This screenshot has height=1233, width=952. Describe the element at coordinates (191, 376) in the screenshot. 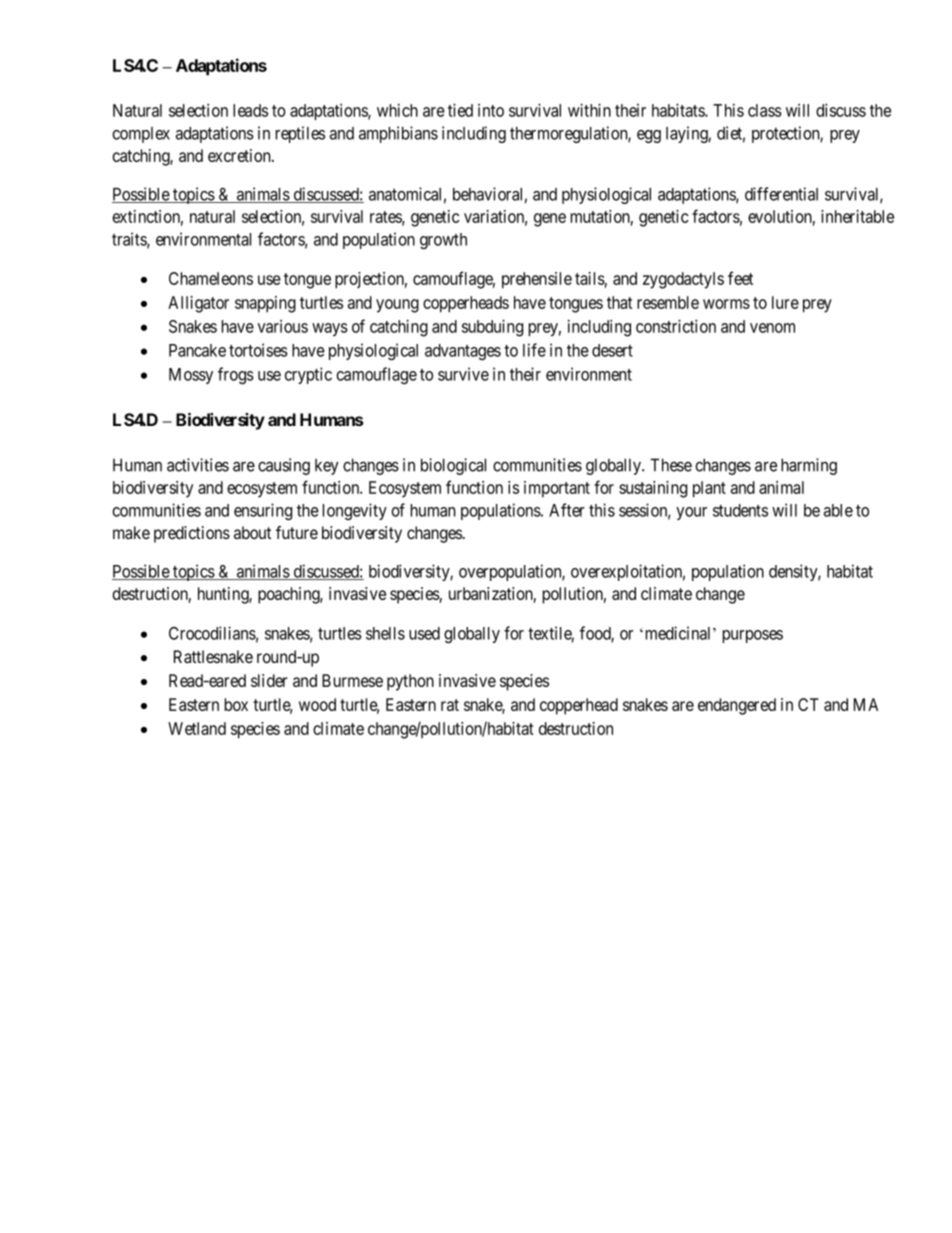

I see `Mossy` at that location.
